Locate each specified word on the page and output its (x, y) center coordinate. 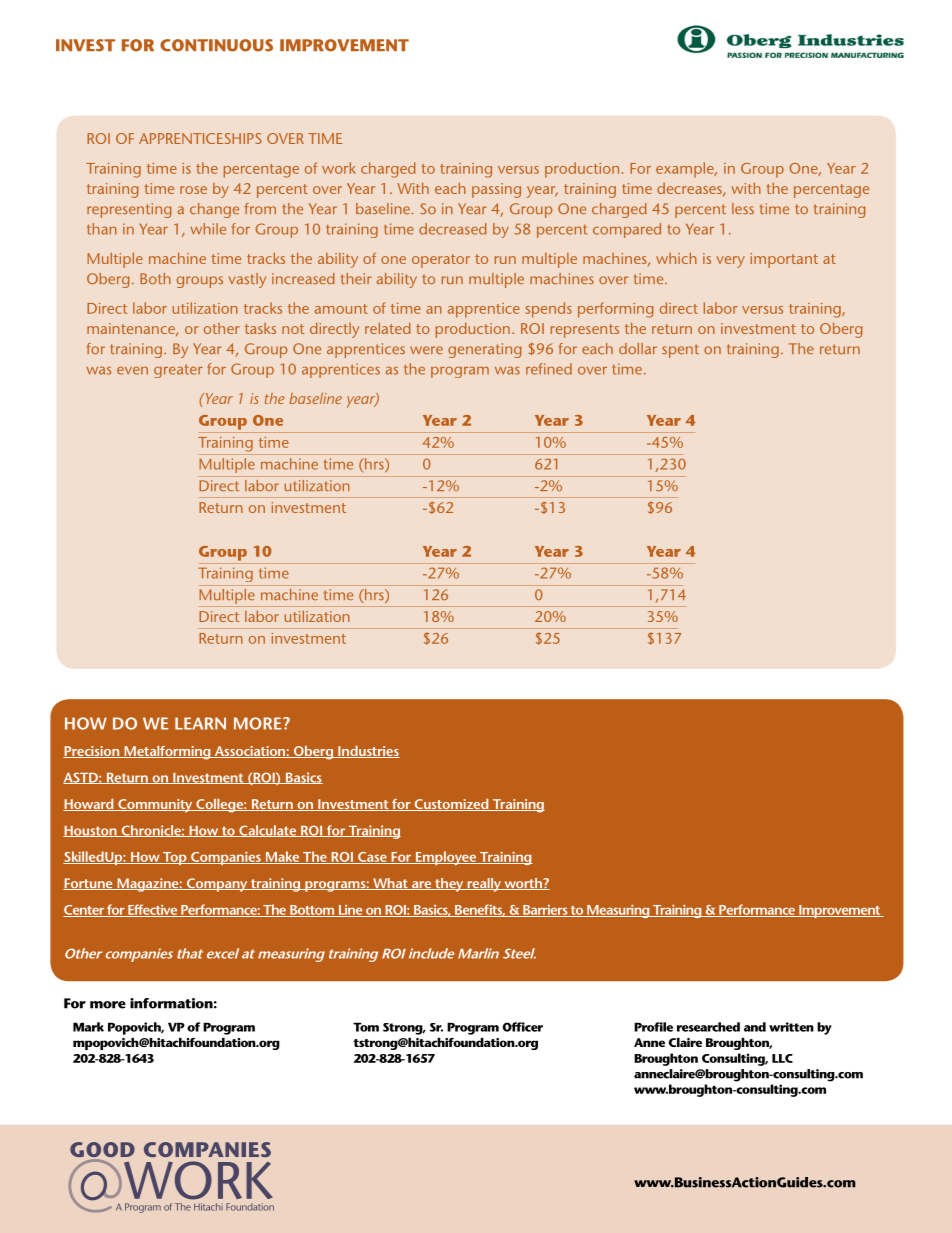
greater (178, 371)
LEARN (200, 723)
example (686, 170)
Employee (446, 858)
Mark (88, 1027)
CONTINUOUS (216, 45)
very (731, 262)
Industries (368, 752)
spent (680, 351)
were (426, 350)
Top (175, 858)
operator (441, 261)
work (338, 168)
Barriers (545, 911)
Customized (451, 805)
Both (155, 278)
